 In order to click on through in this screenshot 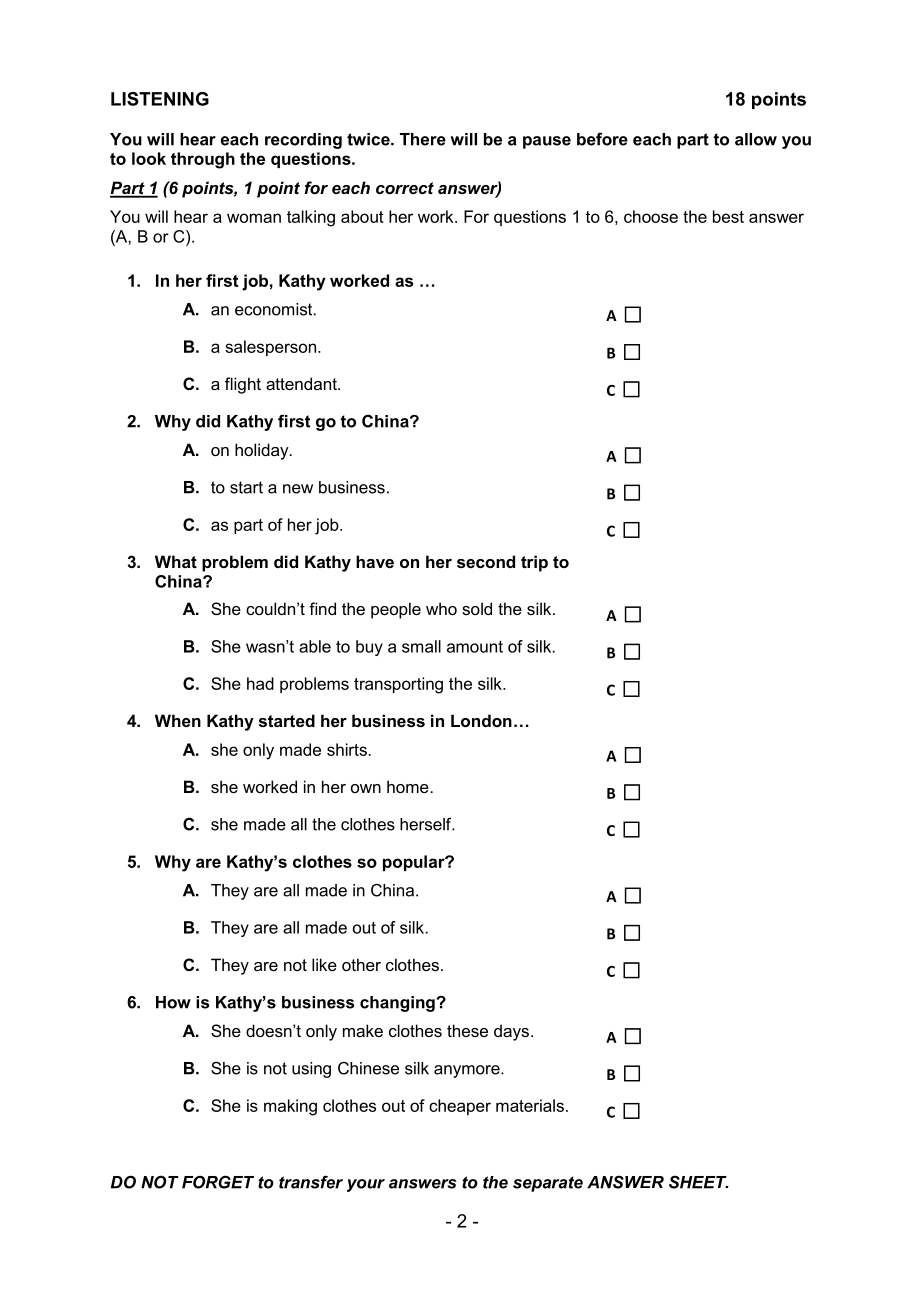, I will do `click(203, 160)`.
